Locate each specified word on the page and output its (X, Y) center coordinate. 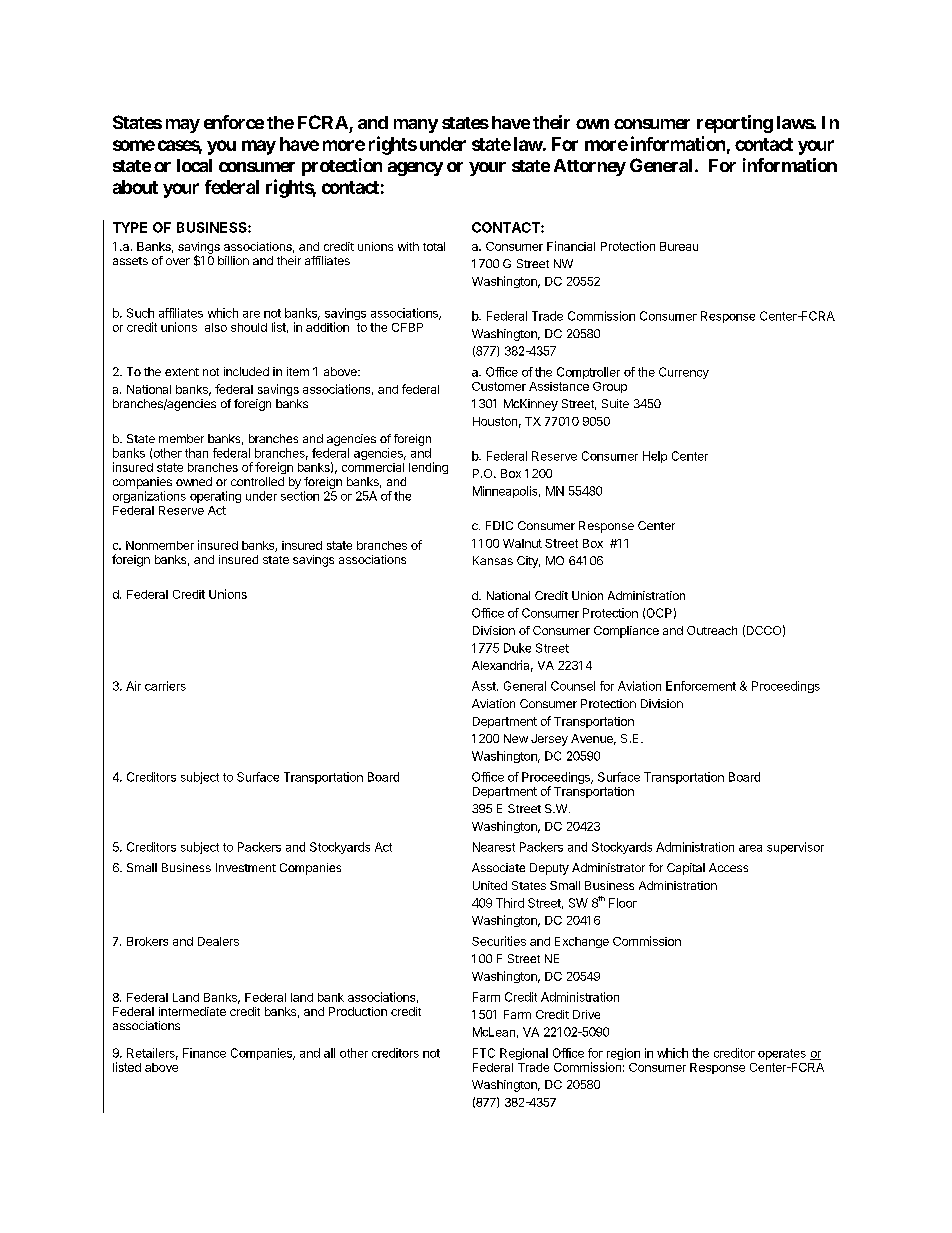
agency (415, 169)
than (196, 453)
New (516, 738)
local (194, 165)
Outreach (712, 630)
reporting (735, 124)
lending (428, 468)
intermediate (192, 1011)
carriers (165, 686)
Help (655, 457)
